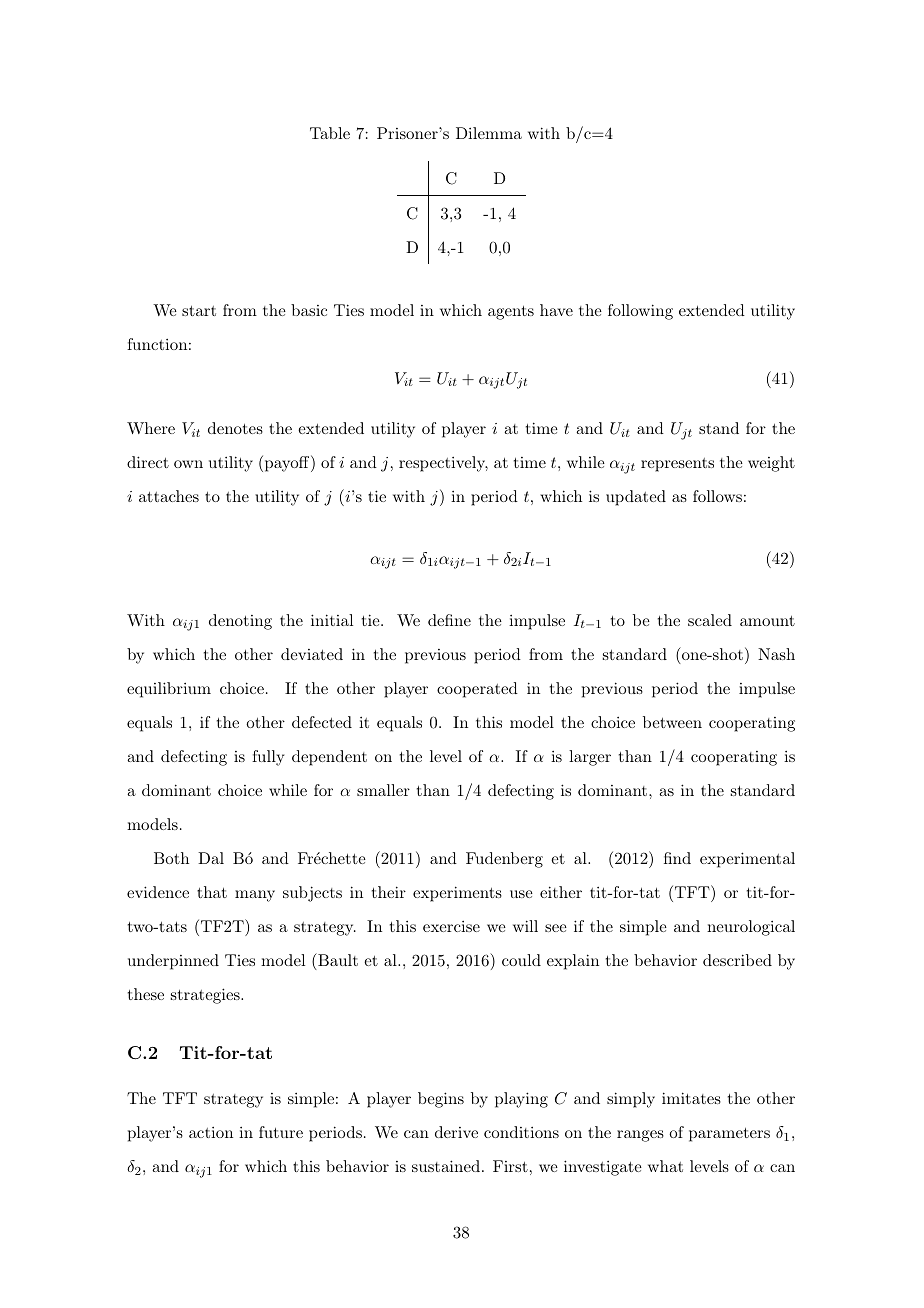 This screenshot has width=924, height=1308. I want to click on following, so click(640, 312).
